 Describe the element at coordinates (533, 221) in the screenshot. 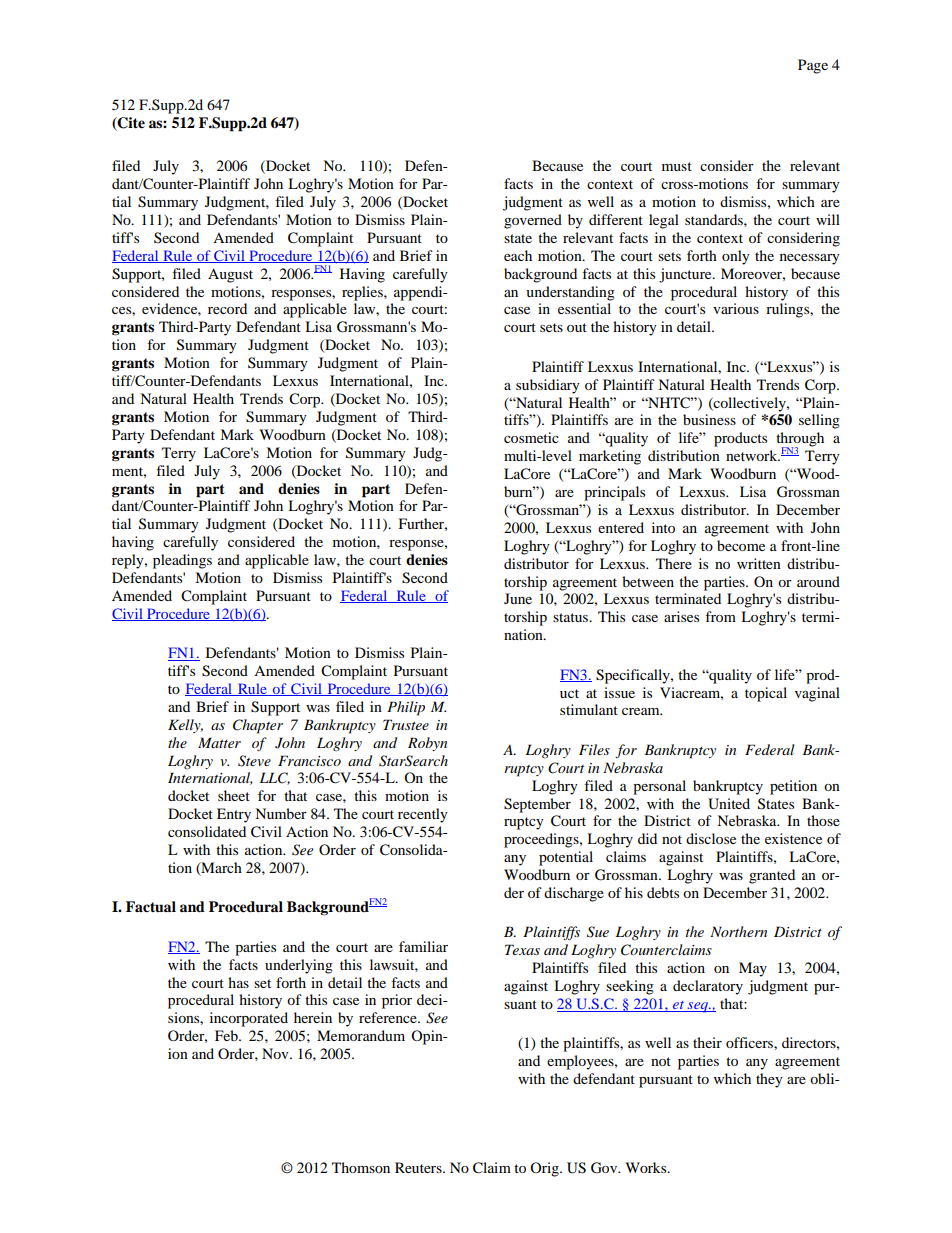

I see `governed` at that location.
